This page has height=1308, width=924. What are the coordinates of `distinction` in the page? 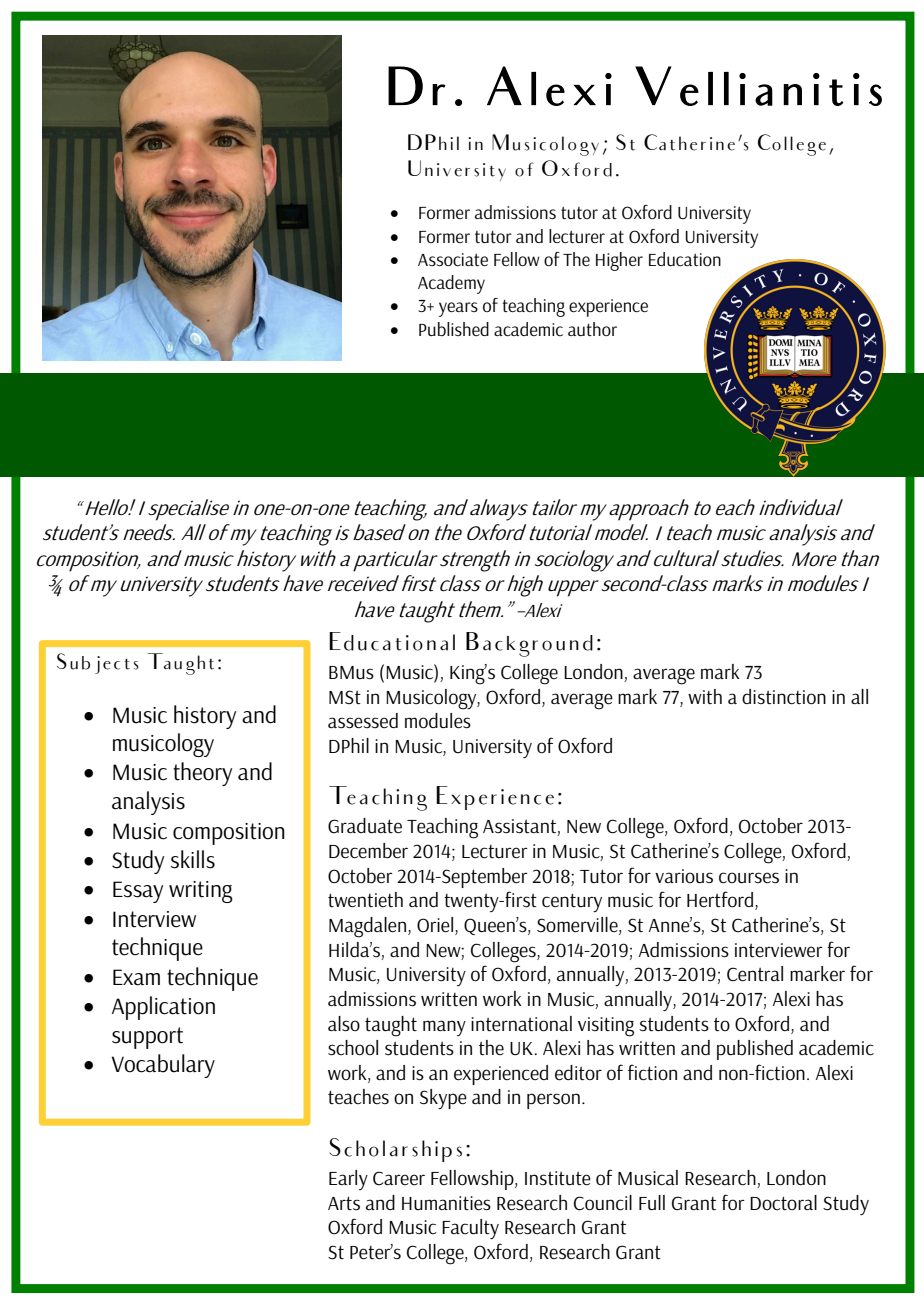 It's located at (784, 697).
